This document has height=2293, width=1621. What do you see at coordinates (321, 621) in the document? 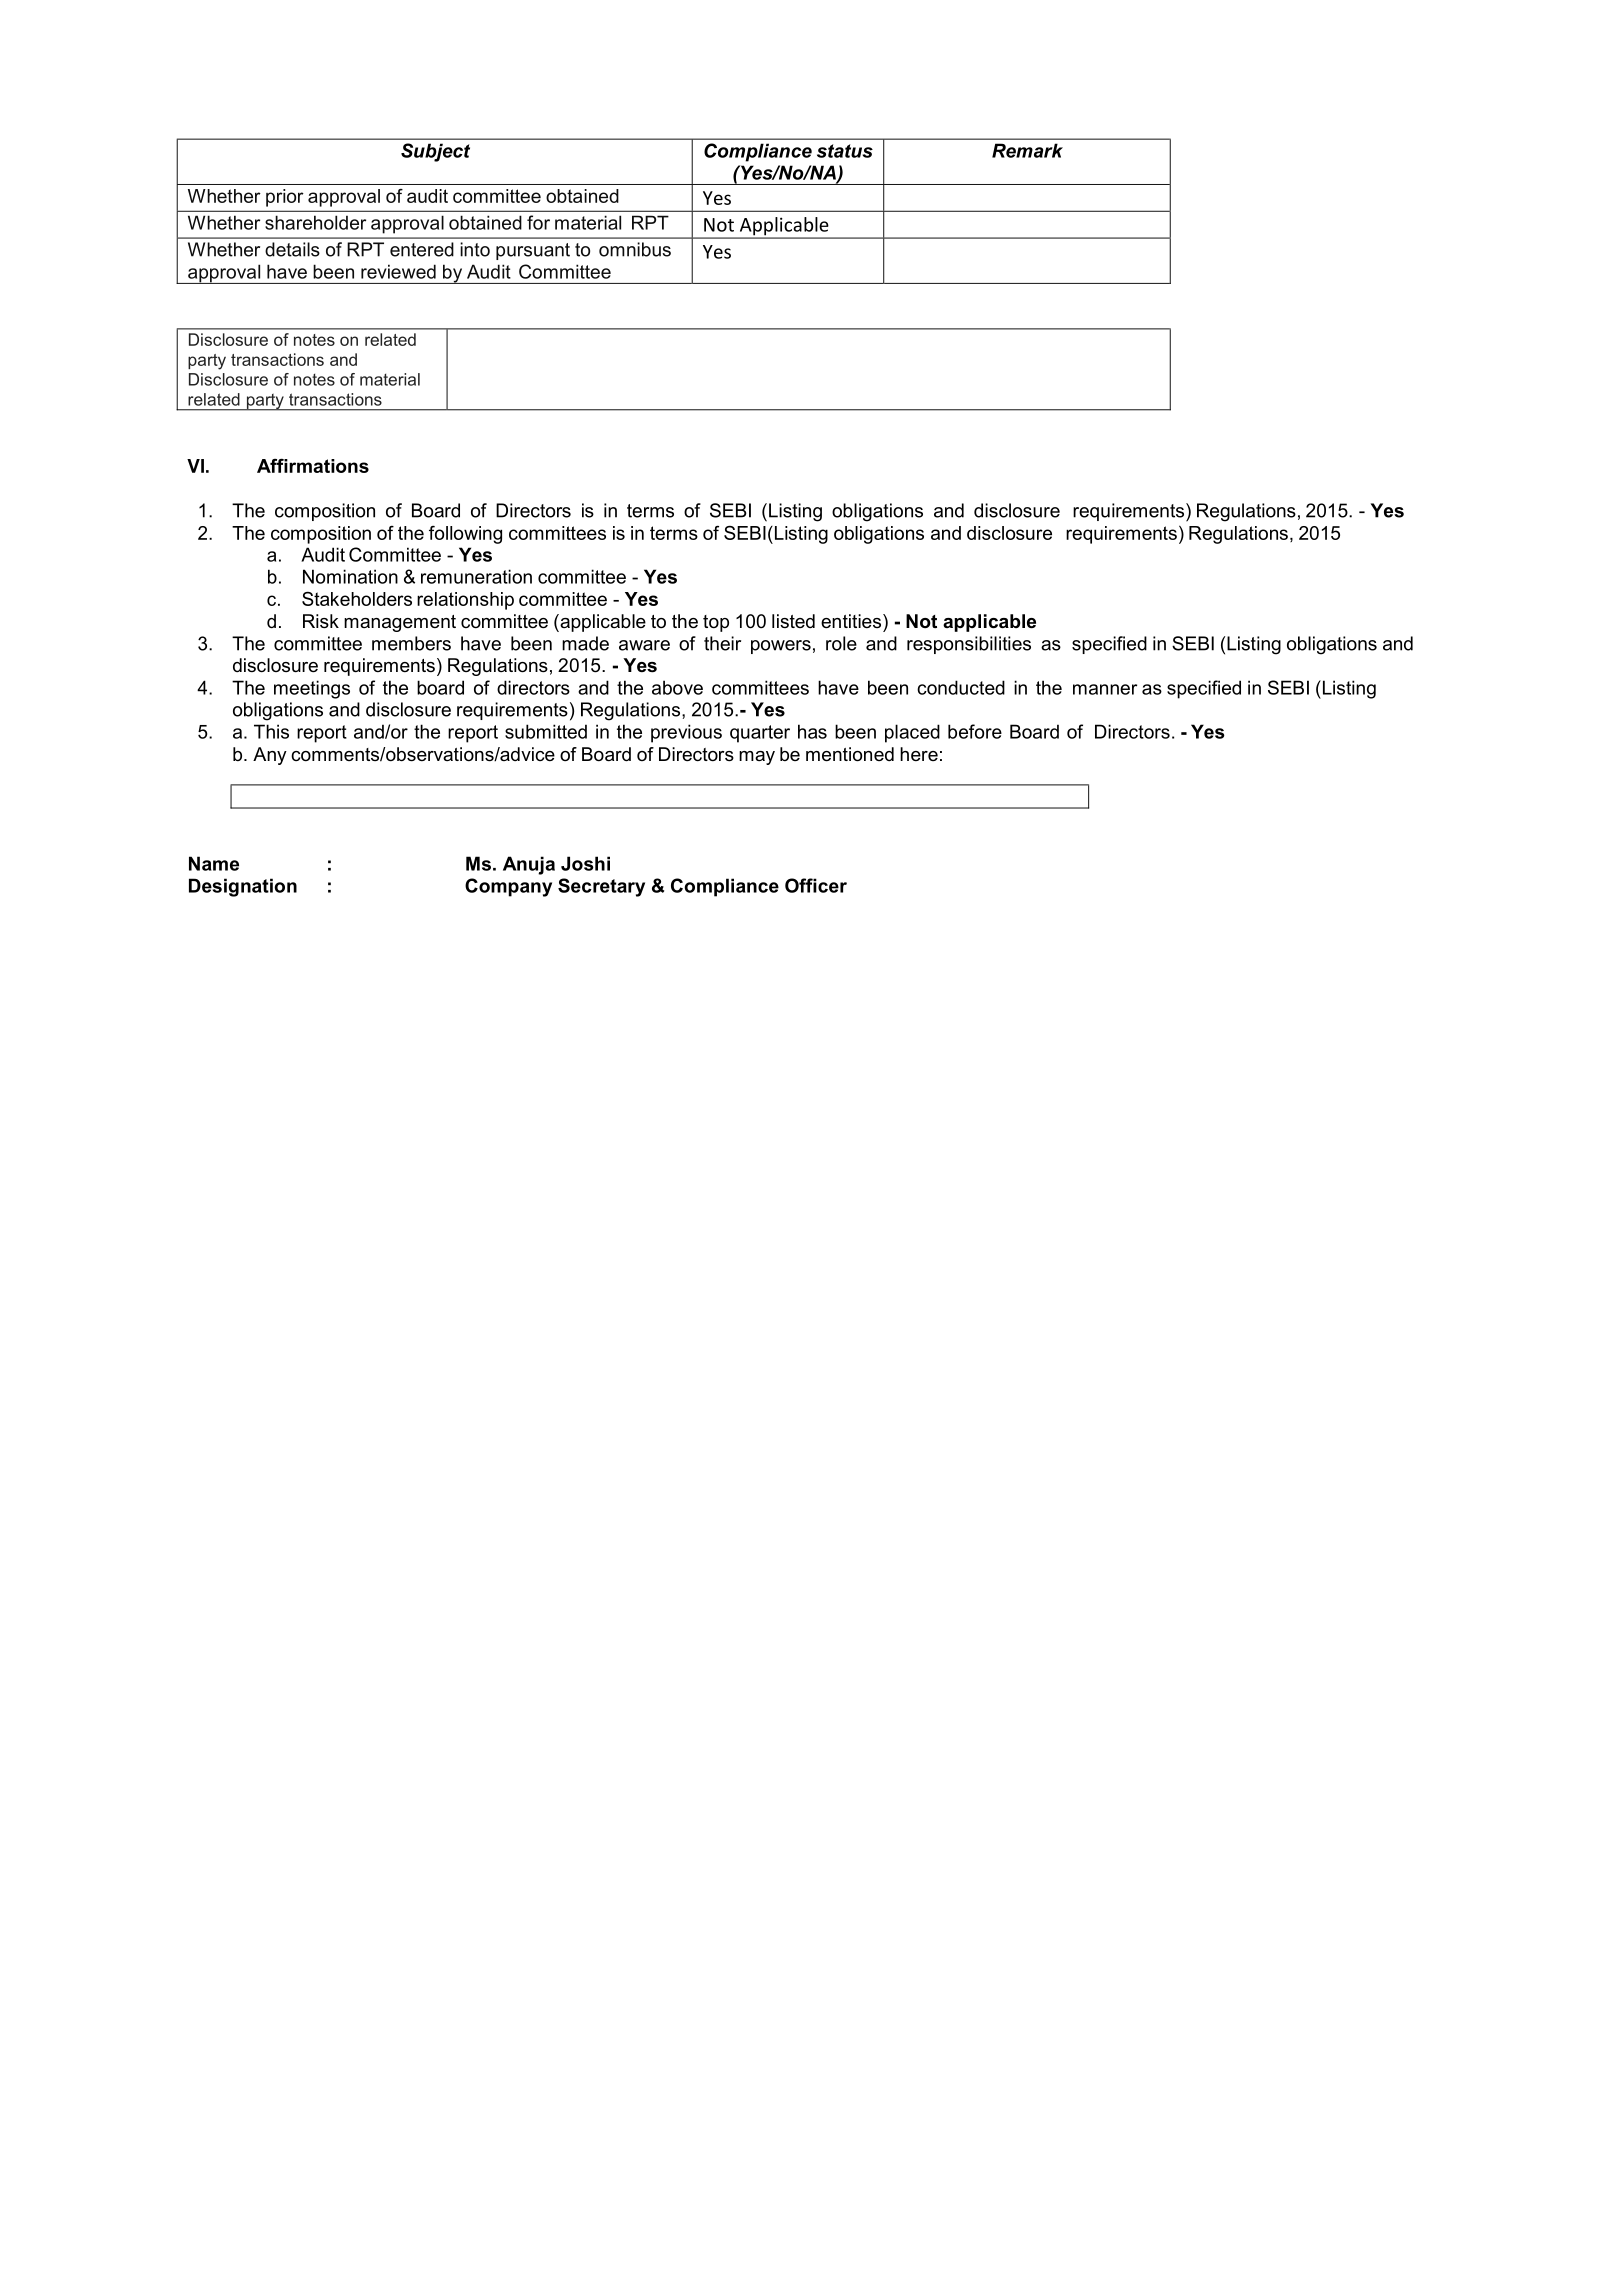
I see `Risk` at bounding box center [321, 621].
